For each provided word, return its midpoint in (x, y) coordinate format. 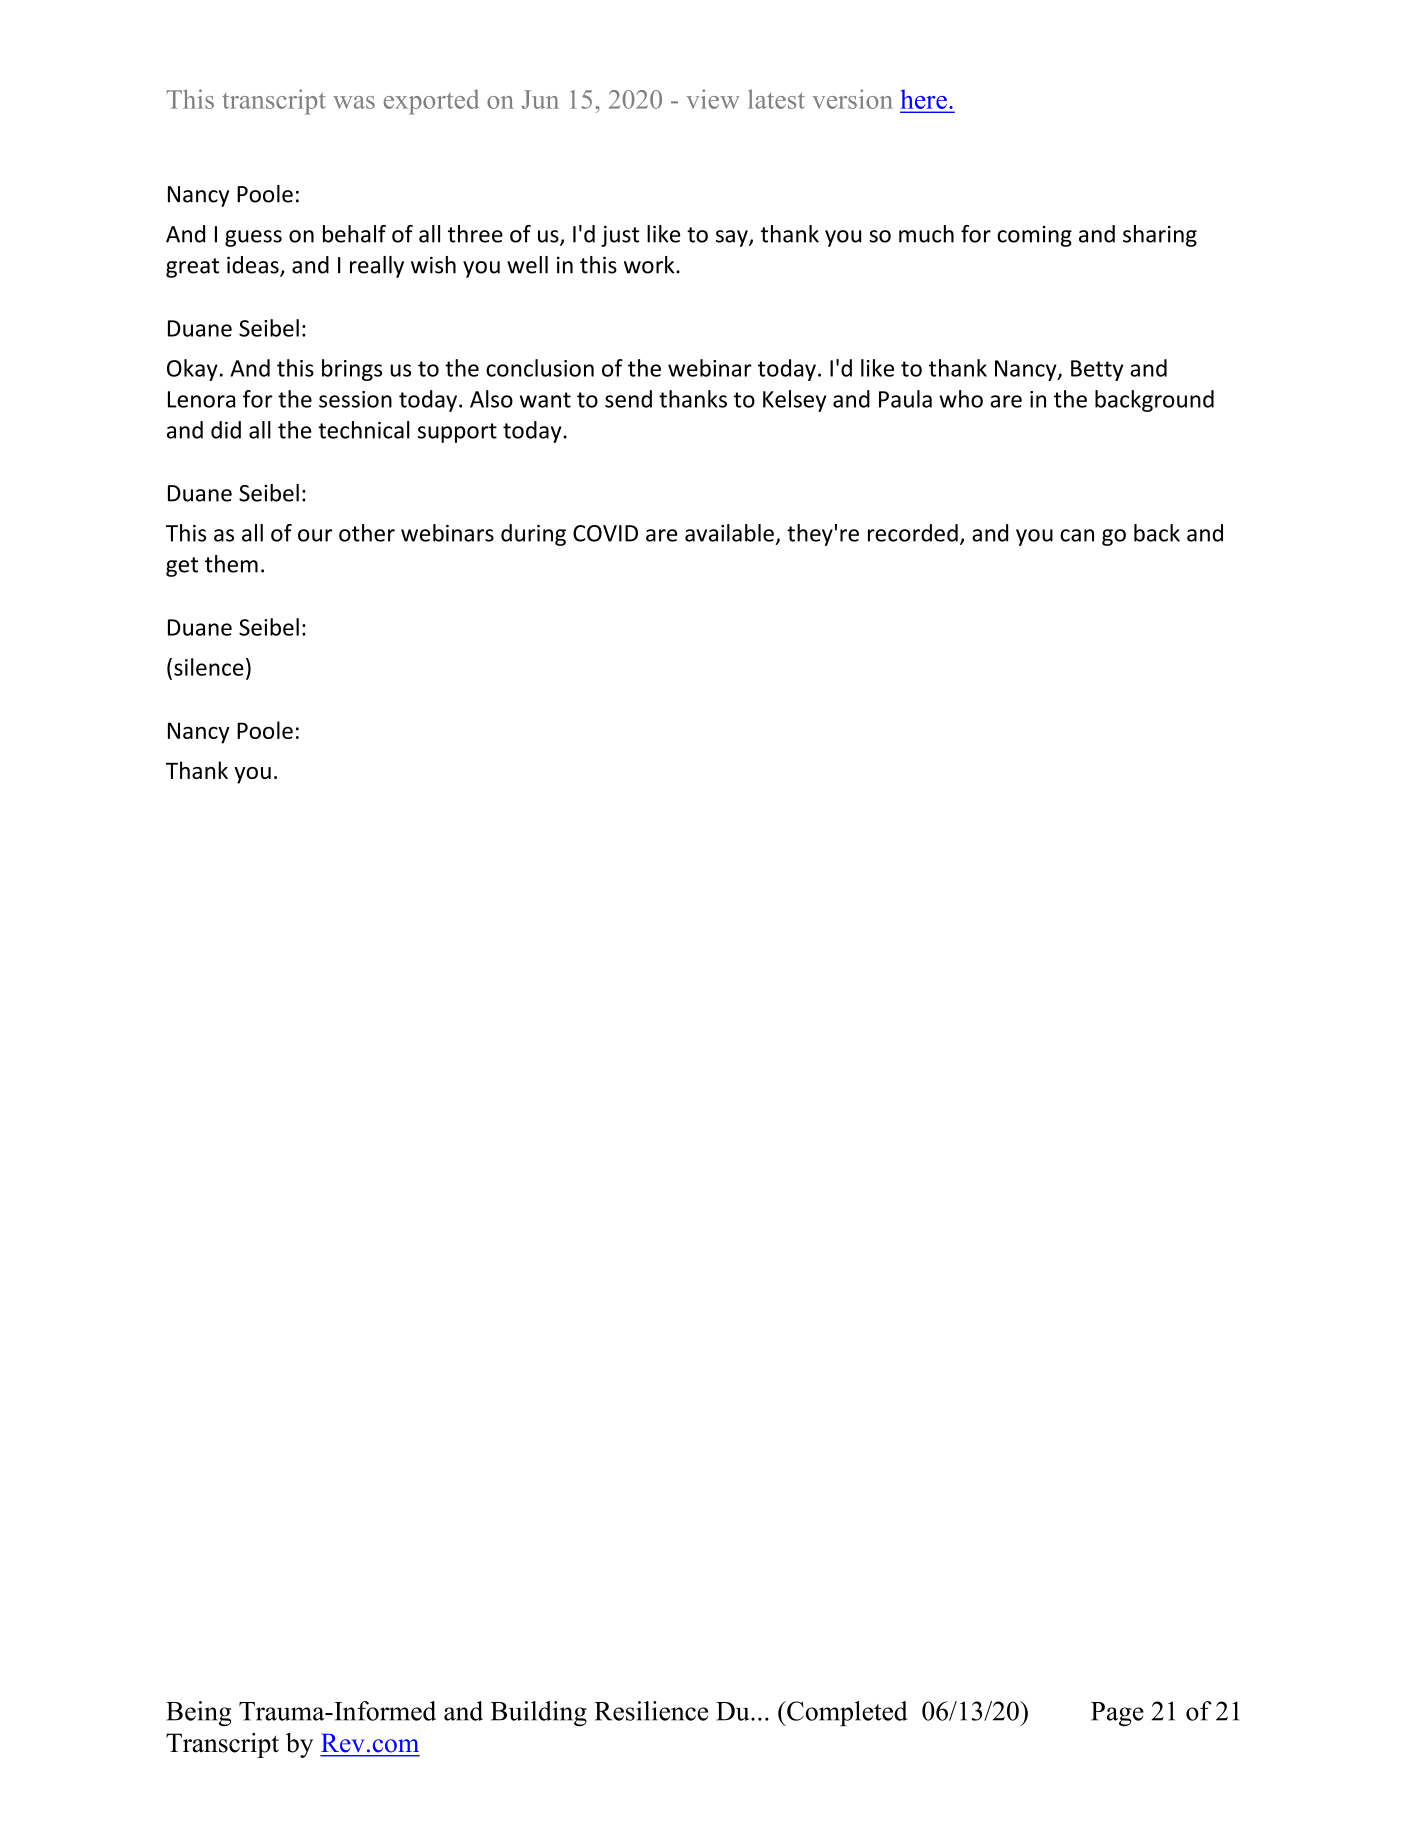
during (533, 535)
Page (1117, 1714)
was (354, 102)
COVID (605, 533)
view (713, 99)
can (1077, 535)
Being (198, 1714)
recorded (913, 533)
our (315, 535)
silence (209, 667)
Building (538, 1714)
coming (1034, 236)
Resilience (651, 1711)
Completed (846, 1713)
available (729, 533)
